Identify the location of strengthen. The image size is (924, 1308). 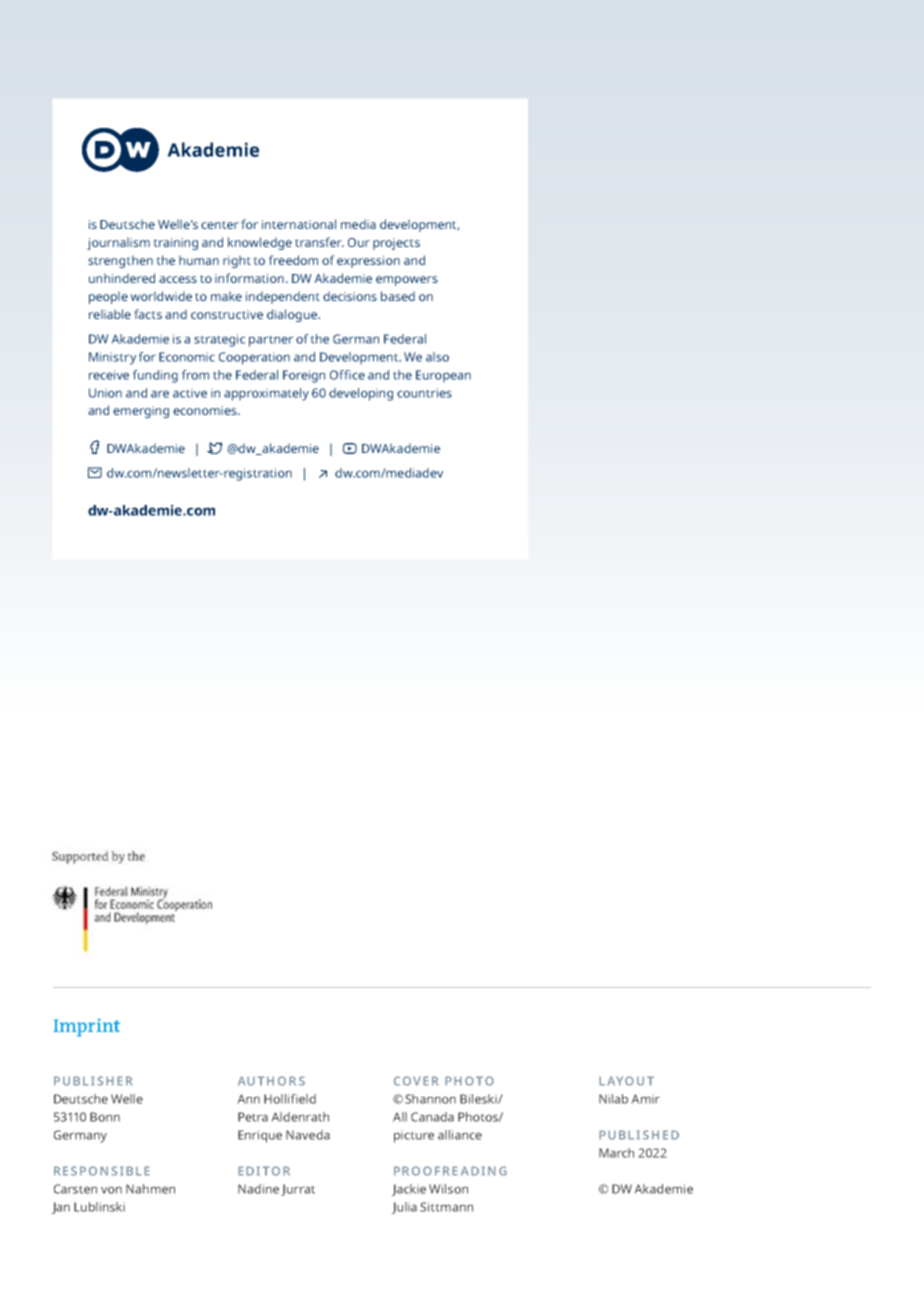
(120, 261).
